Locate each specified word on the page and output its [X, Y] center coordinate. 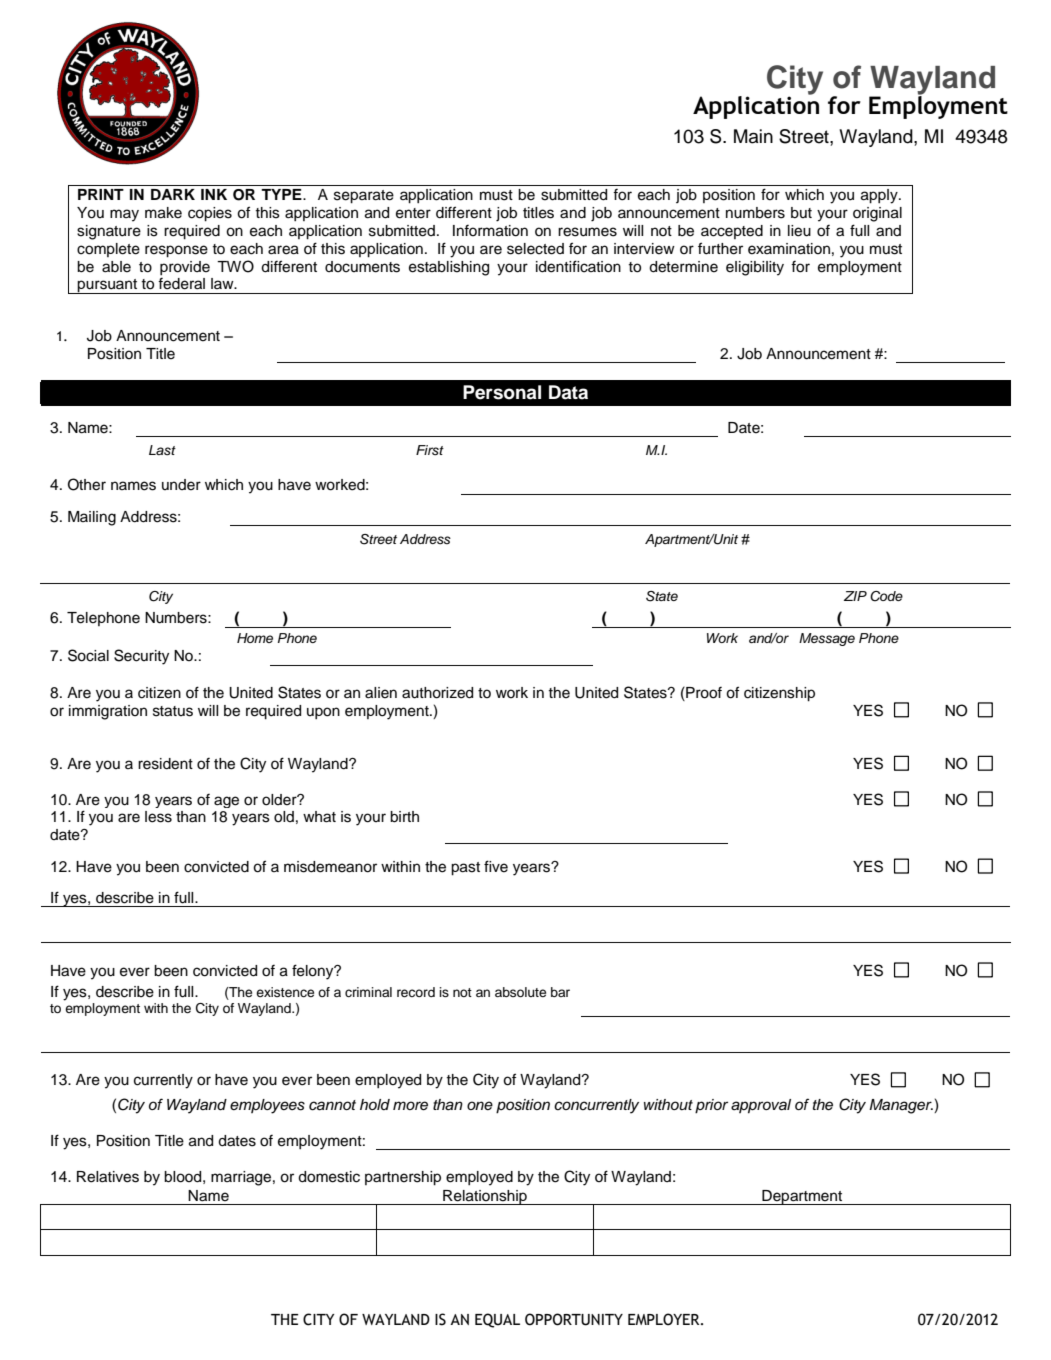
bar [560, 992]
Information [490, 231]
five [496, 866]
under [181, 485]
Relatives [108, 1177]
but [801, 213]
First [430, 450]
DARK [173, 194]
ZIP [855, 596]
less [158, 817]
